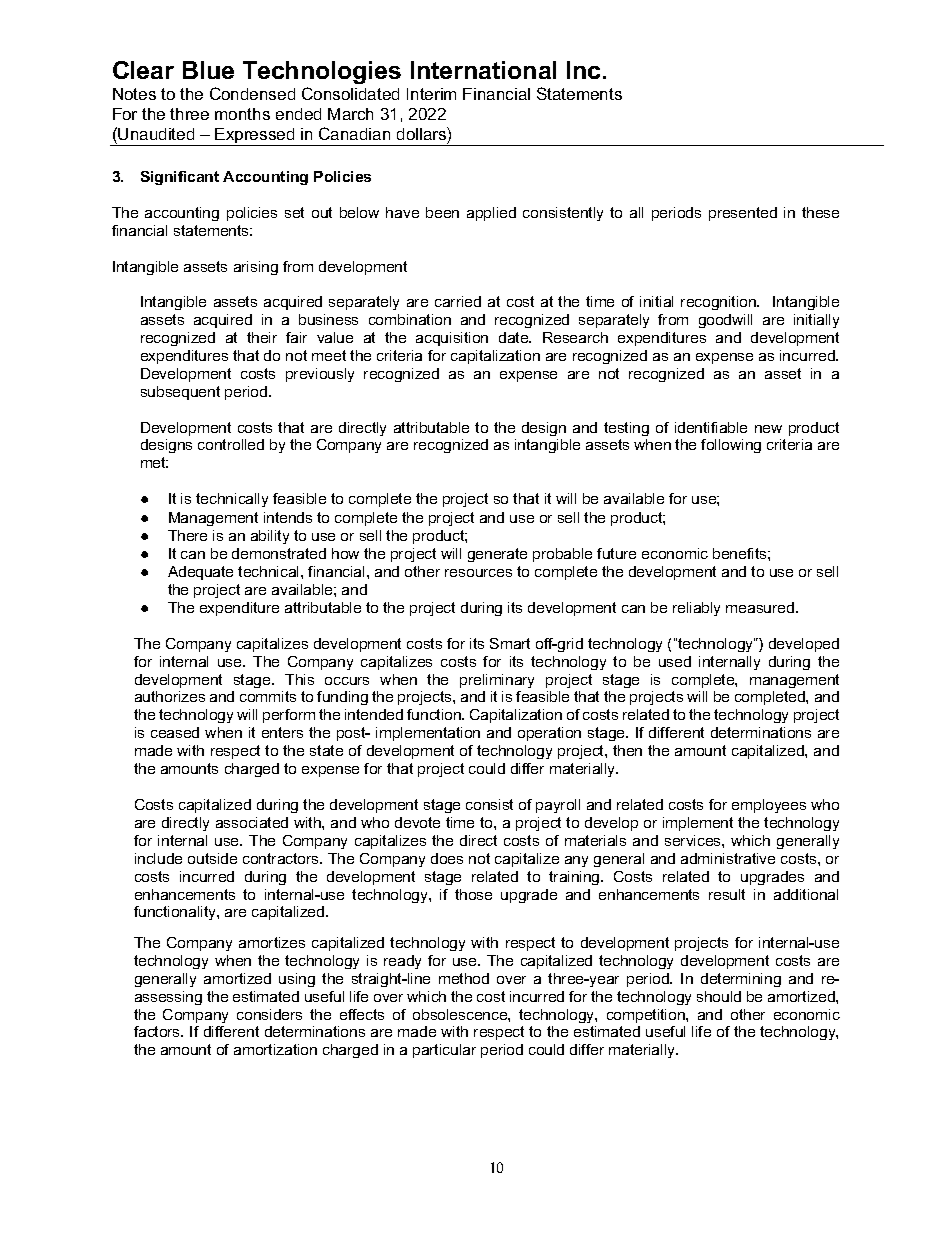  What do you see at coordinates (719, 303) in the image?
I see `recognition` at bounding box center [719, 303].
